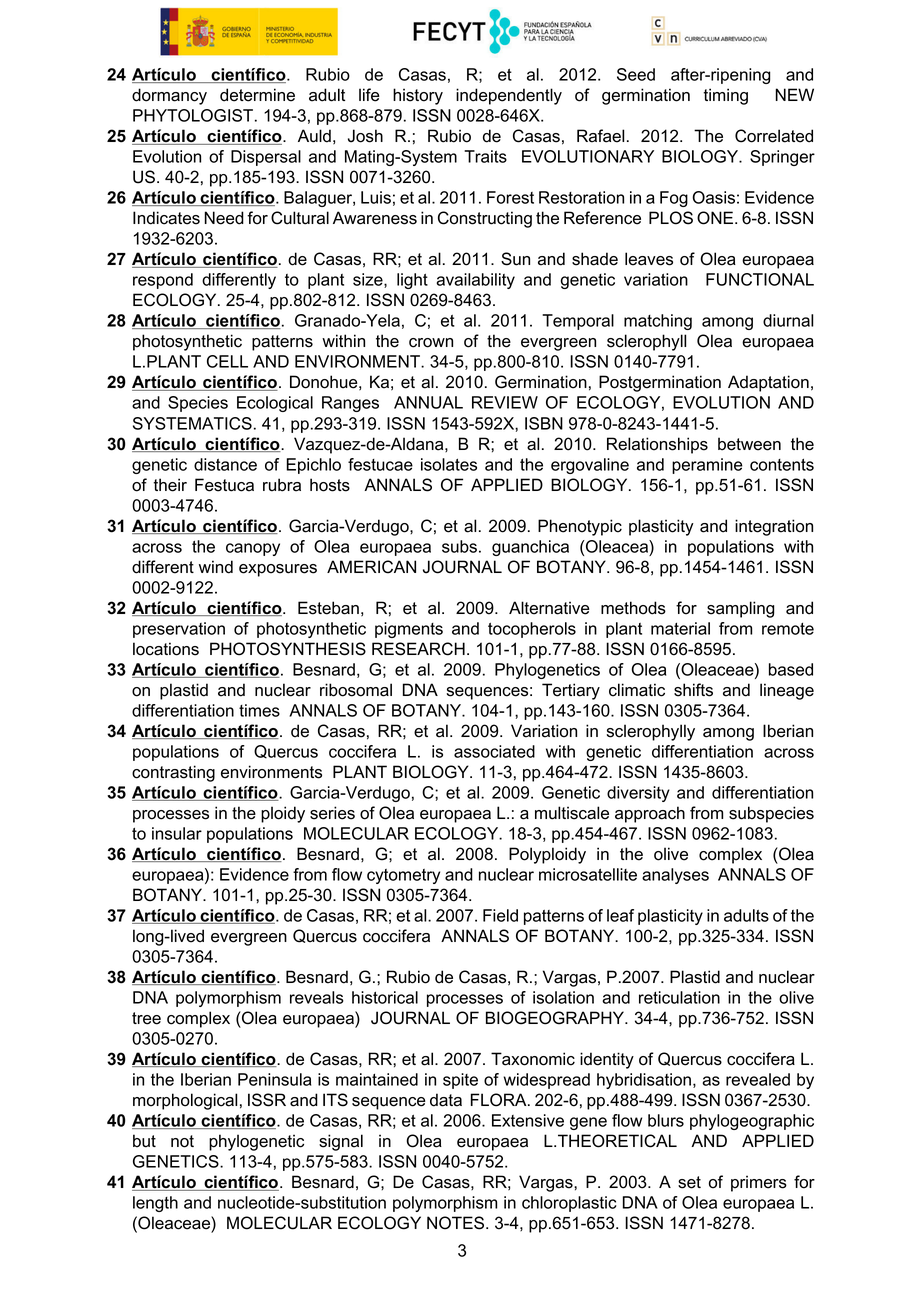 This document has width=924, height=1308. What do you see at coordinates (675, 876) in the document?
I see `analyses` at bounding box center [675, 876].
